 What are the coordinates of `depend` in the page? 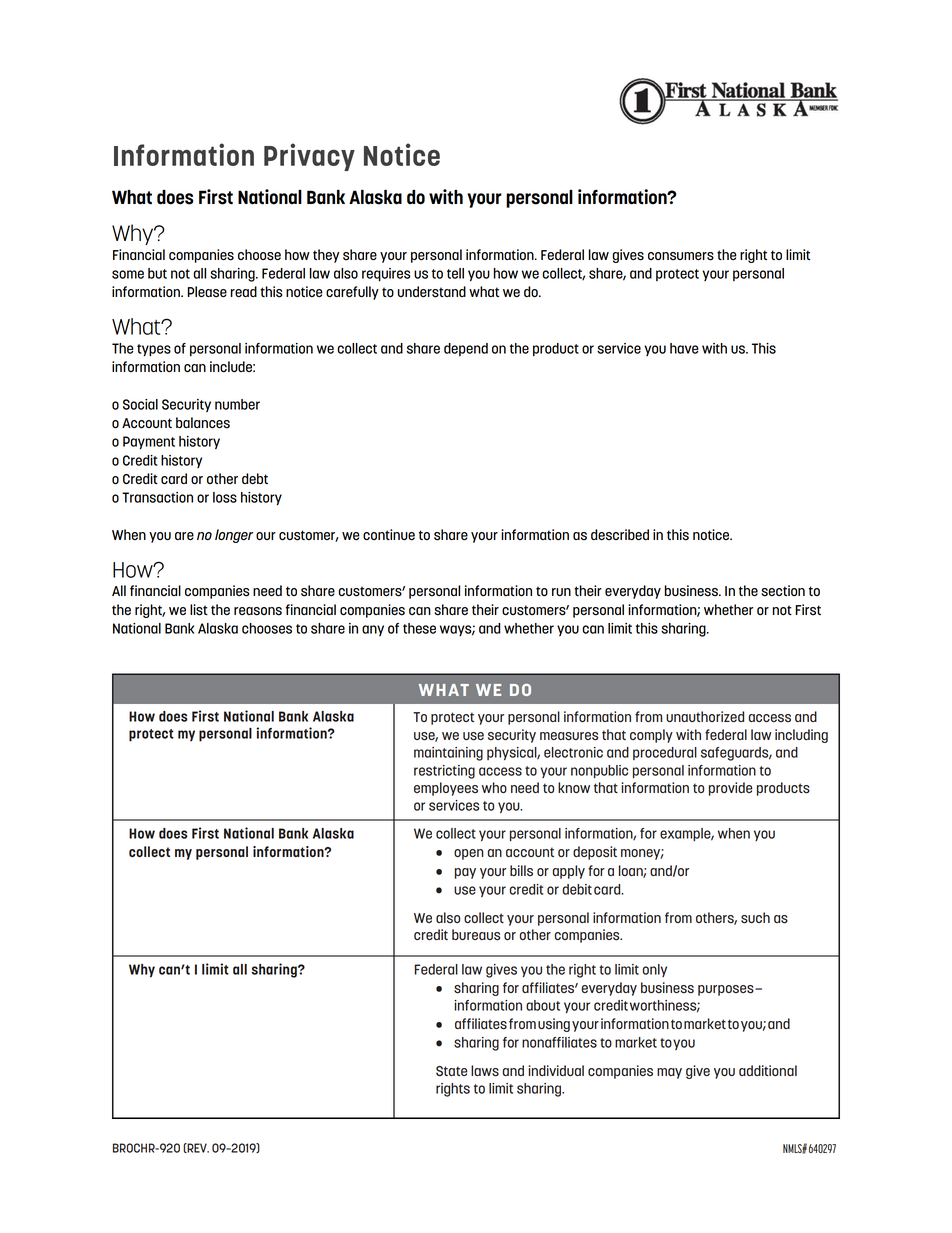 It's located at (466, 349).
